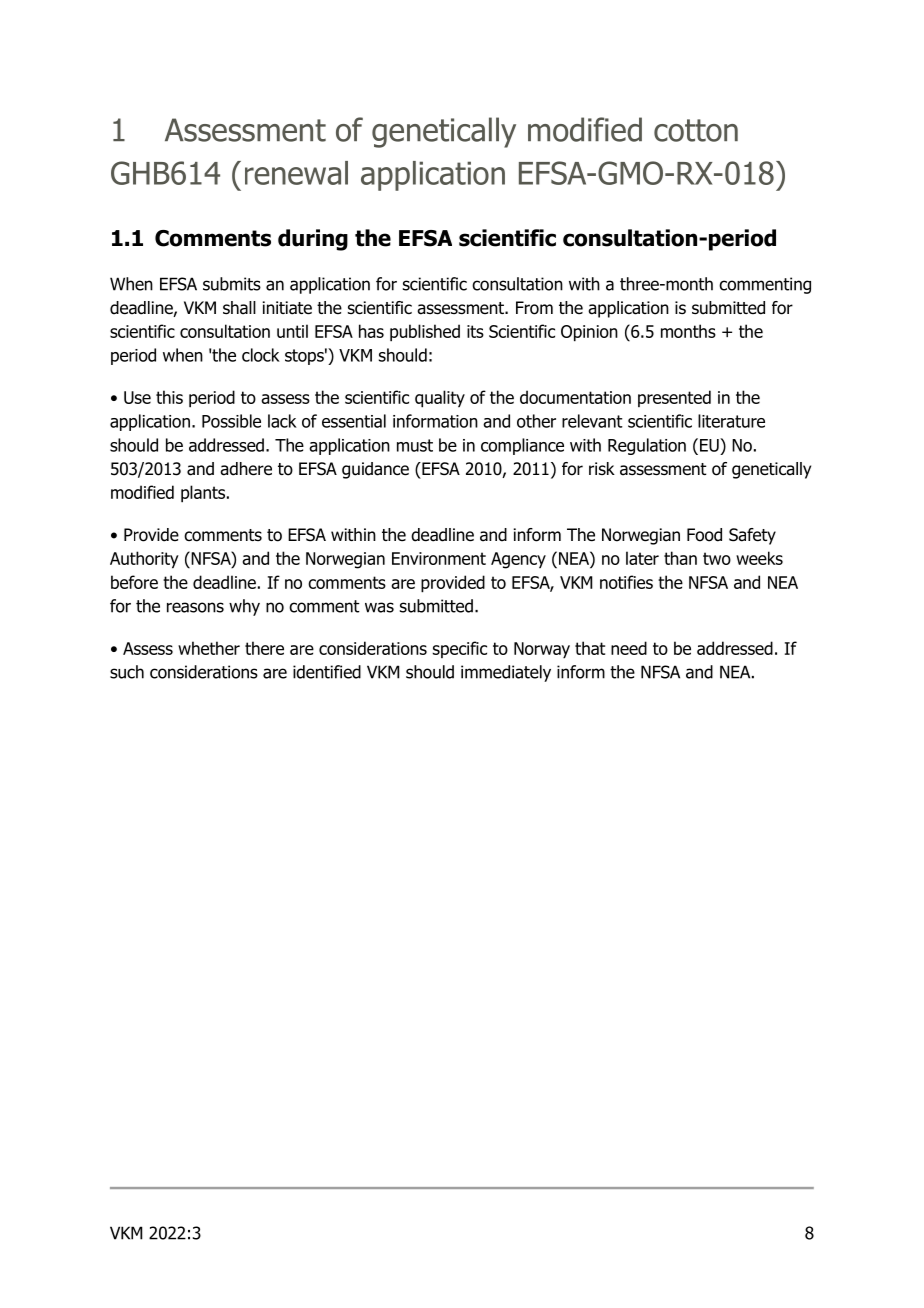 The width and height of the screenshot is (924, 1308). What do you see at coordinates (313, 240) in the screenshot?
I see `during` at bounding box center [313, 240].
